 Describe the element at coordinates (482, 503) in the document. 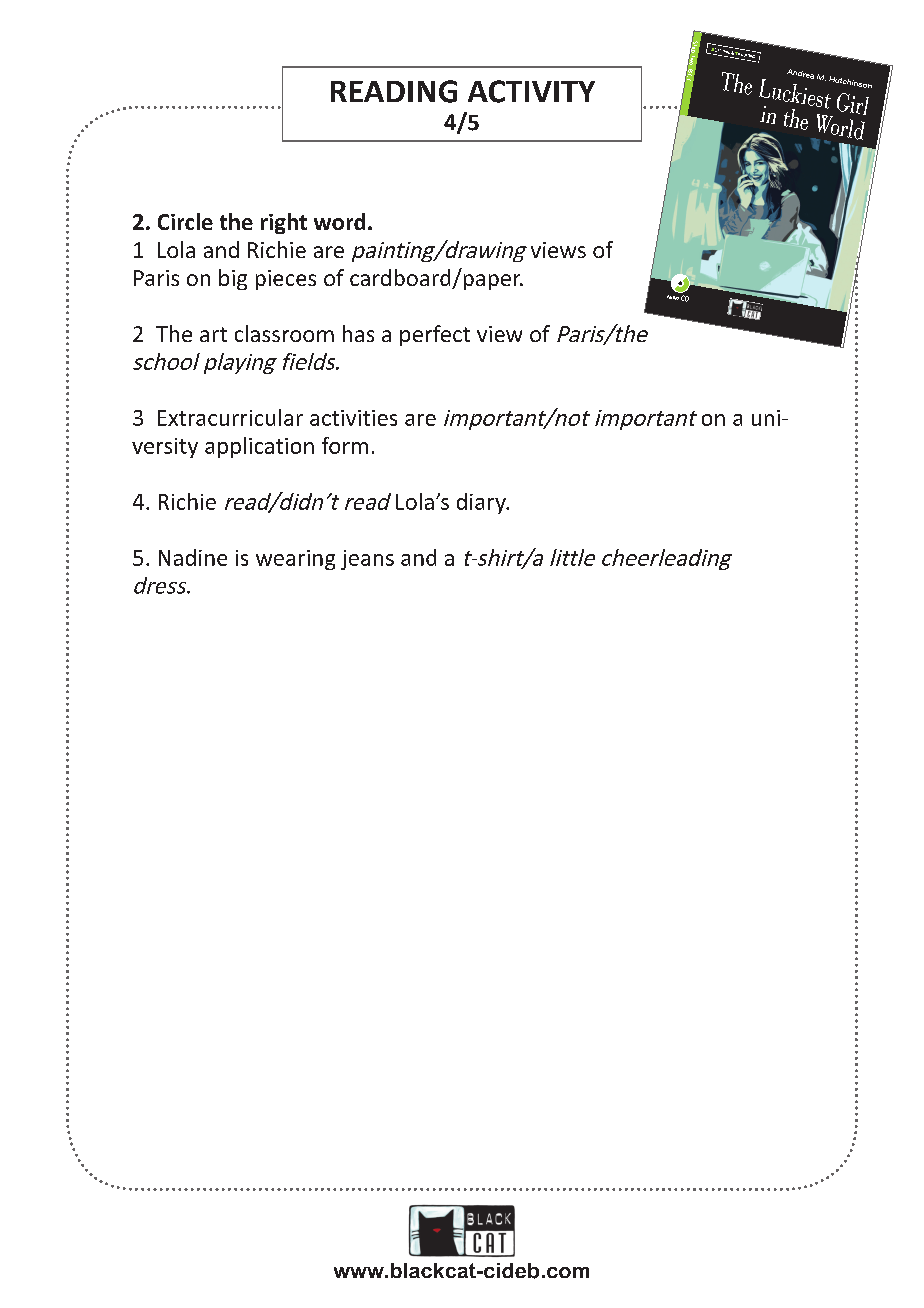

I see `diary` at that location.
